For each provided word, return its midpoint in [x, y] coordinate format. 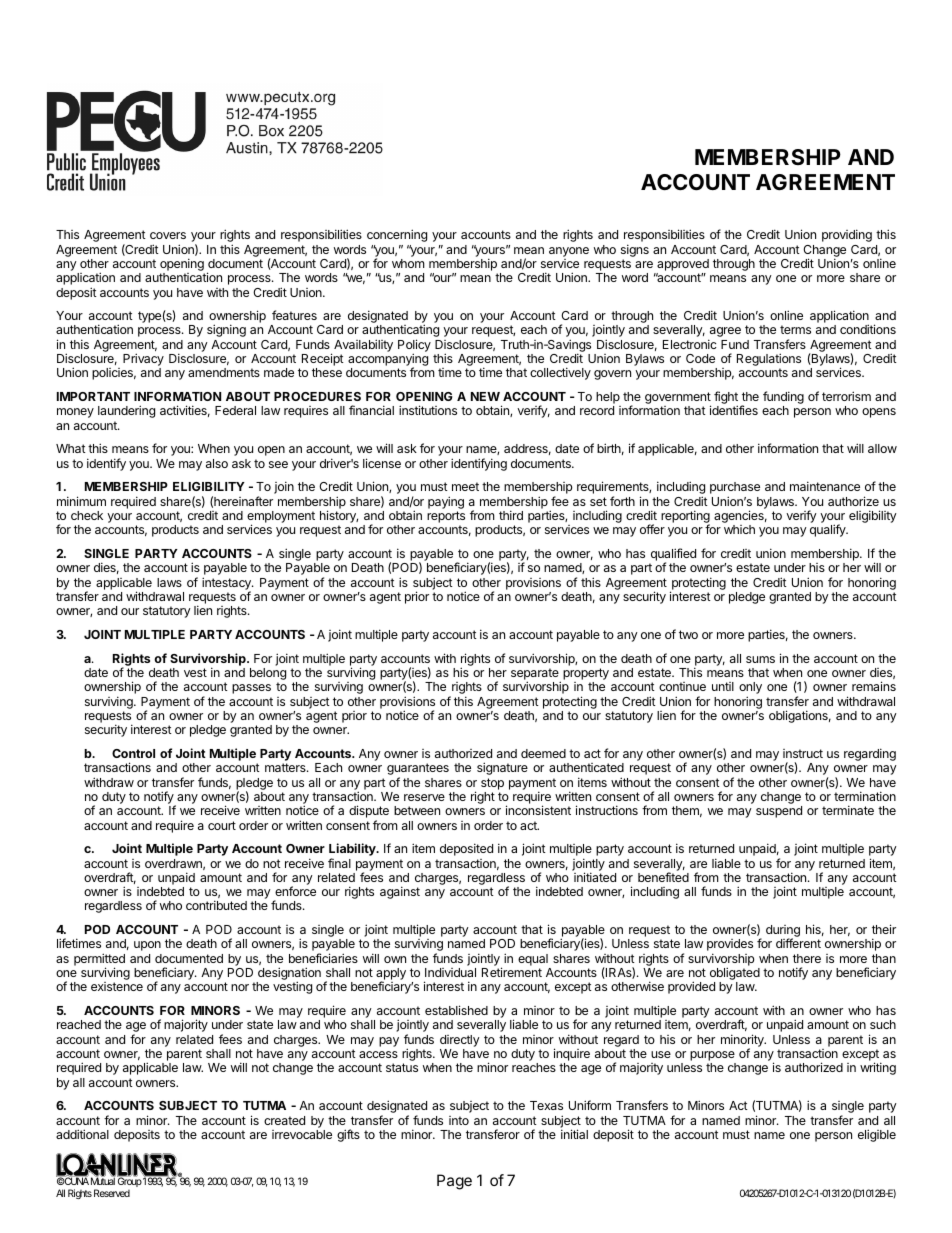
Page [454, 1182]
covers [168, 235]
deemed [543, 753]
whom [408, 263]
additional [82, 1134]
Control [133, 753]
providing [847, 235]
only [750, 689]
